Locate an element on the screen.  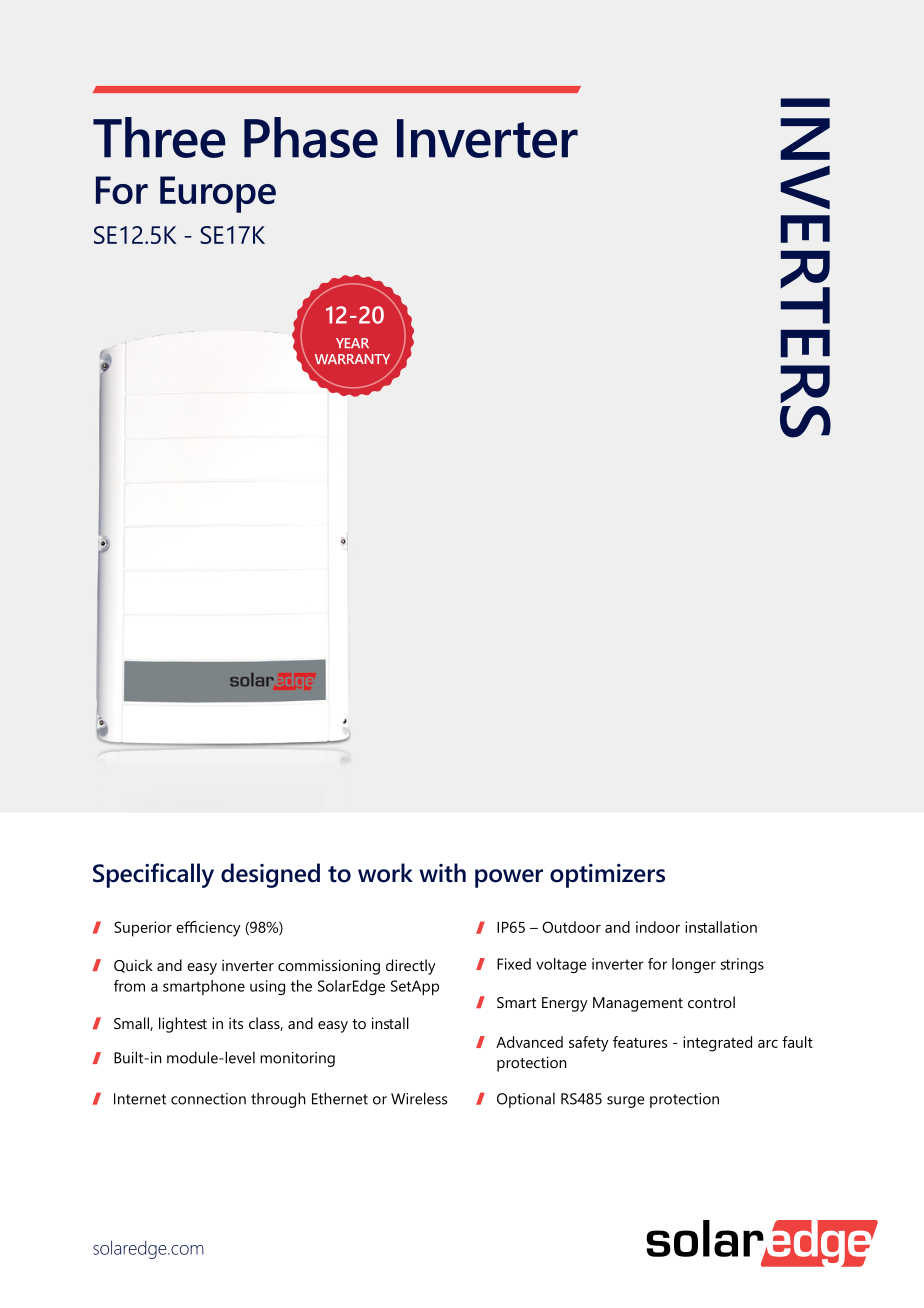
WARRANTY is located at coordinates (352, 359).
